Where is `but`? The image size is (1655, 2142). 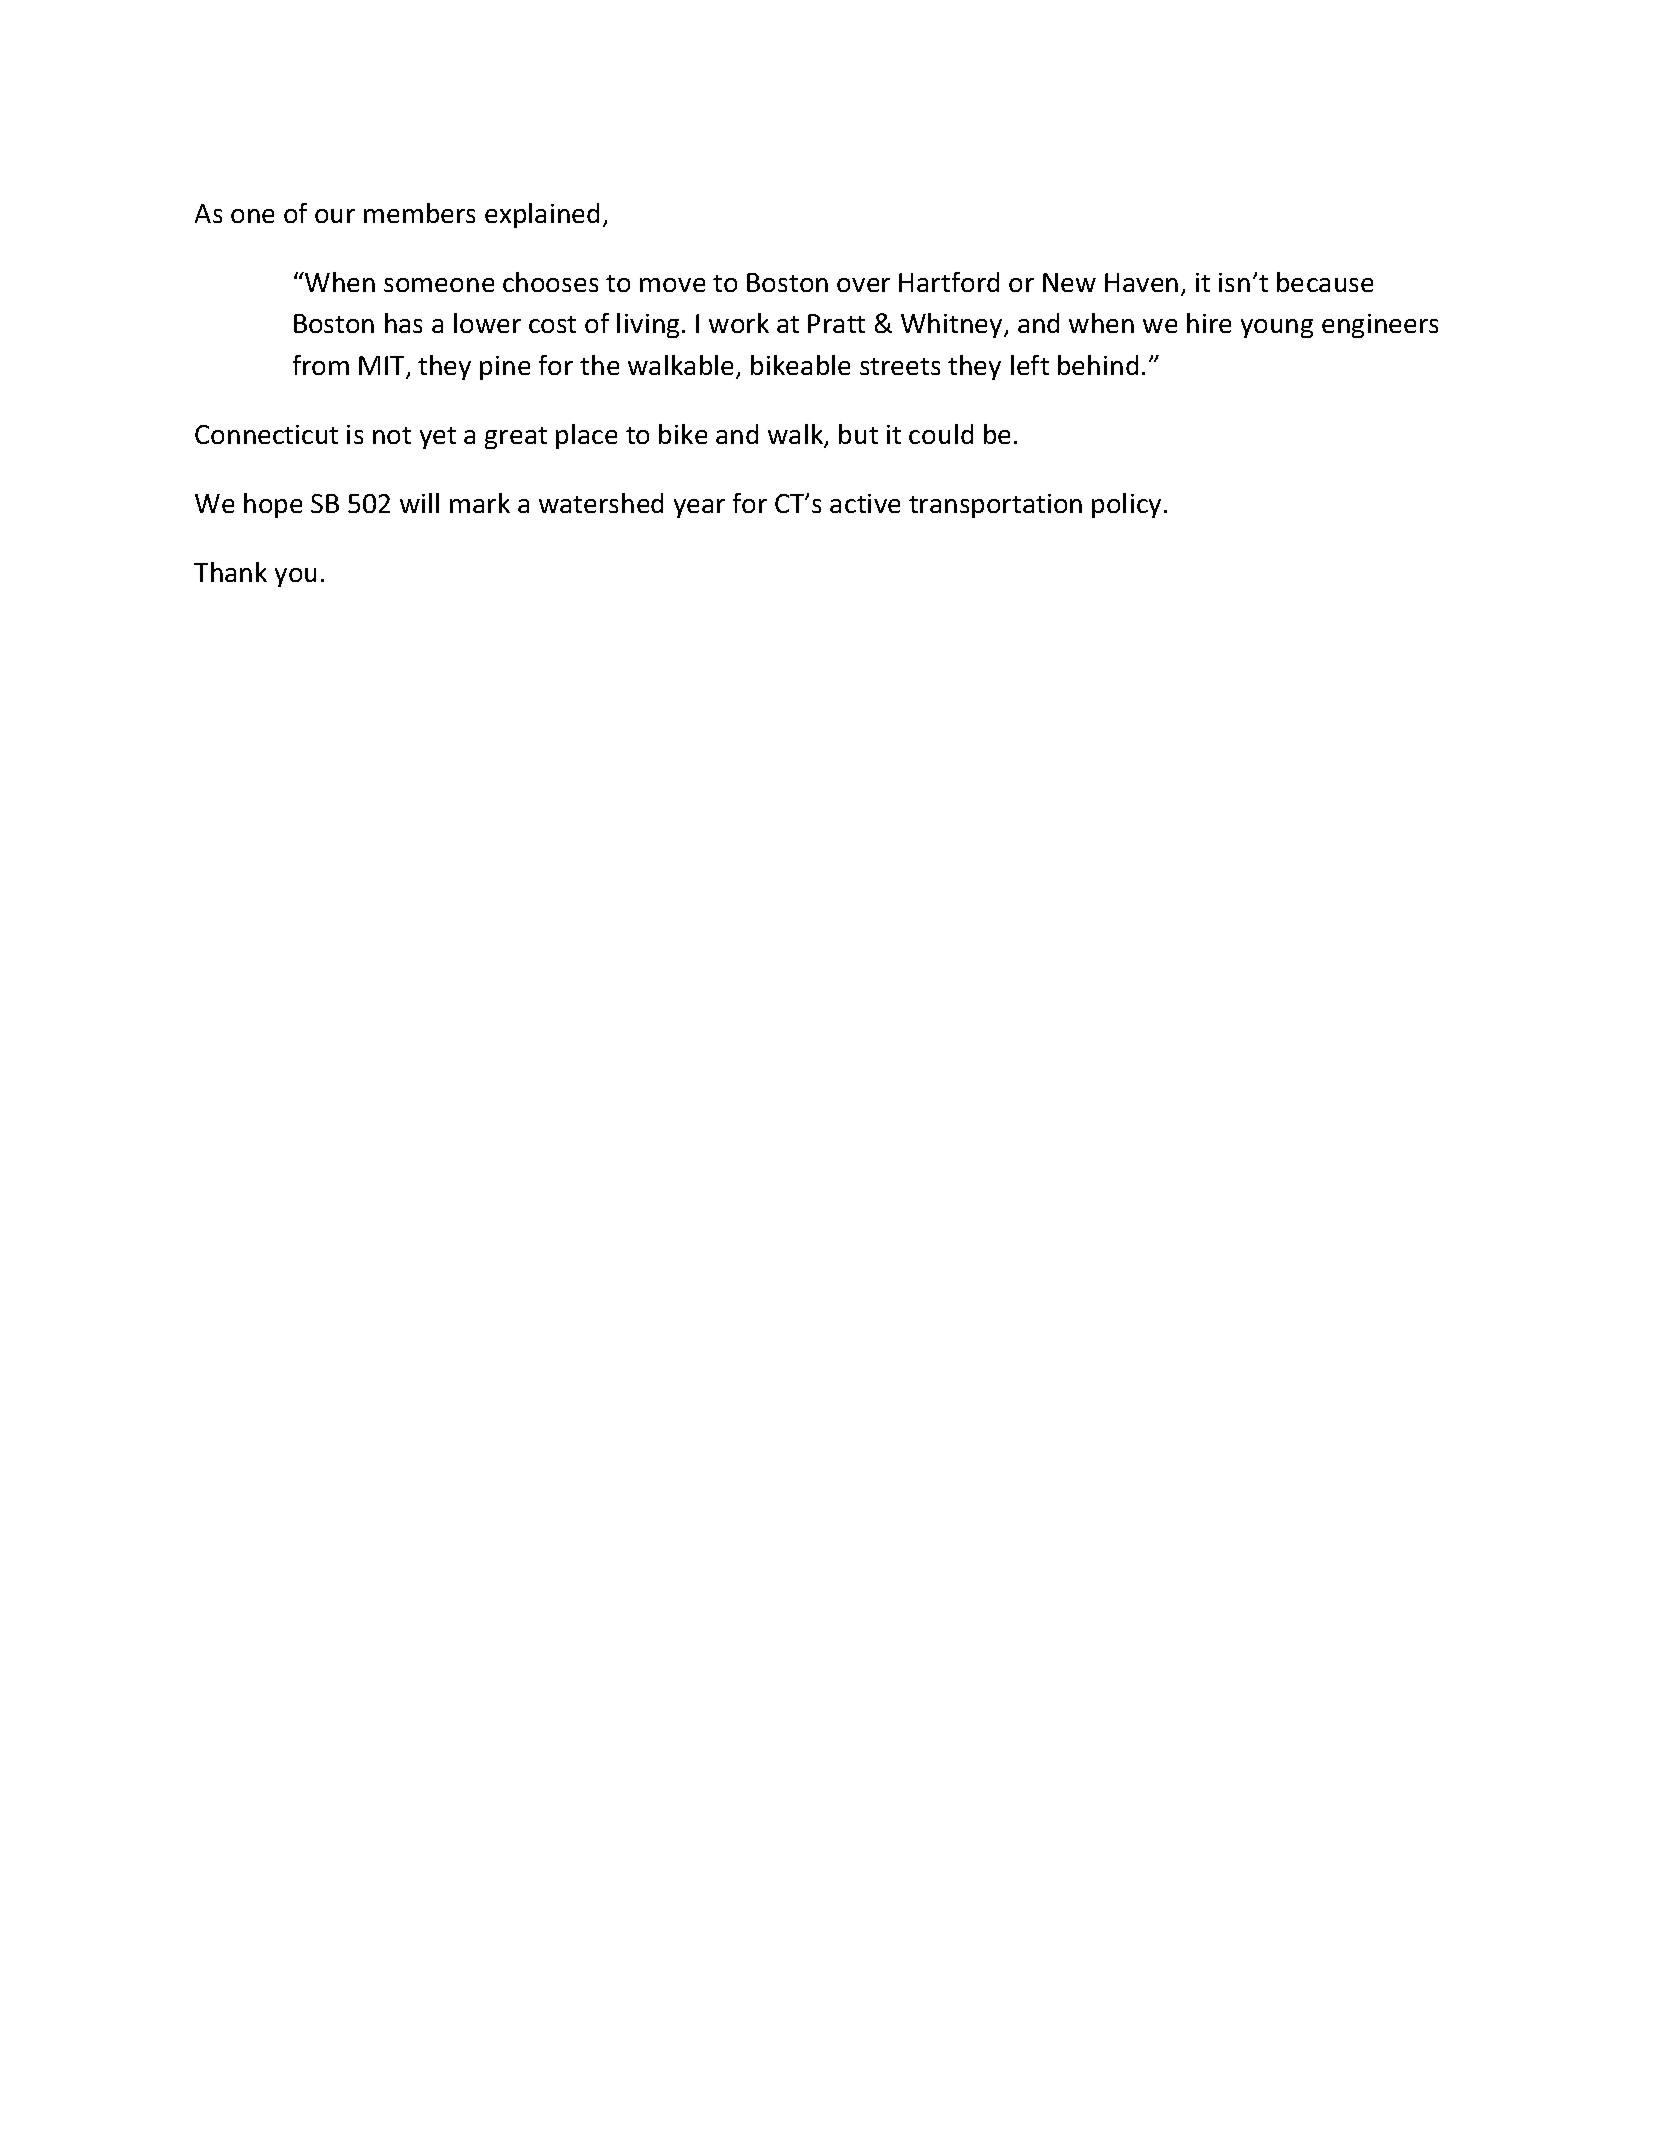
but is located at coordinates (858, 434).
